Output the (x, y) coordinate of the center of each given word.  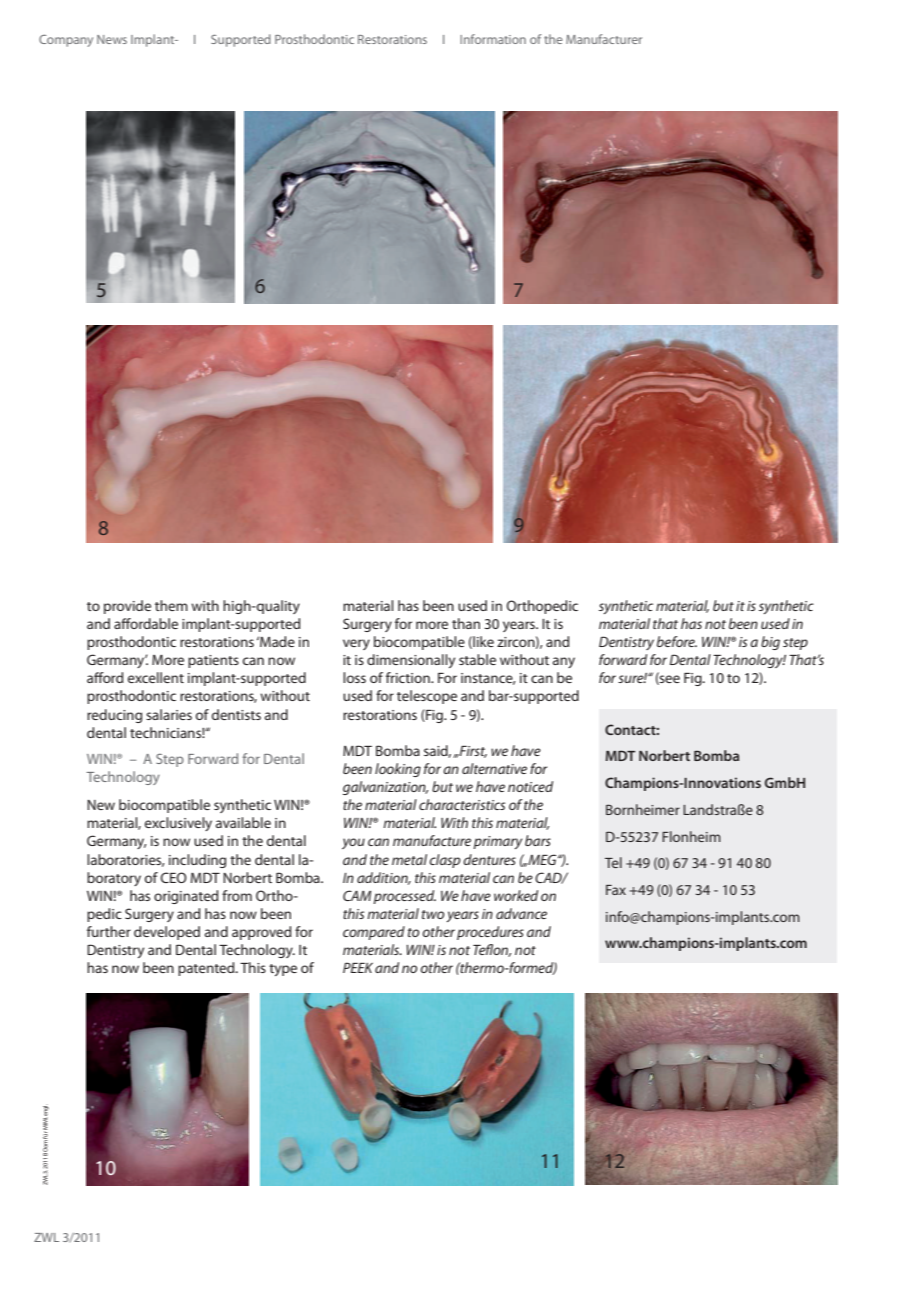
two (433, 914)
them (171, 605)
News (112, 39)
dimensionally (411, 661)
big (770, 643)
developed (167, 933)
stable (477, 659)
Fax (616, 890)
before (677, 641)
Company (66, 41)
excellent (156, 677)
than (466, 623)
